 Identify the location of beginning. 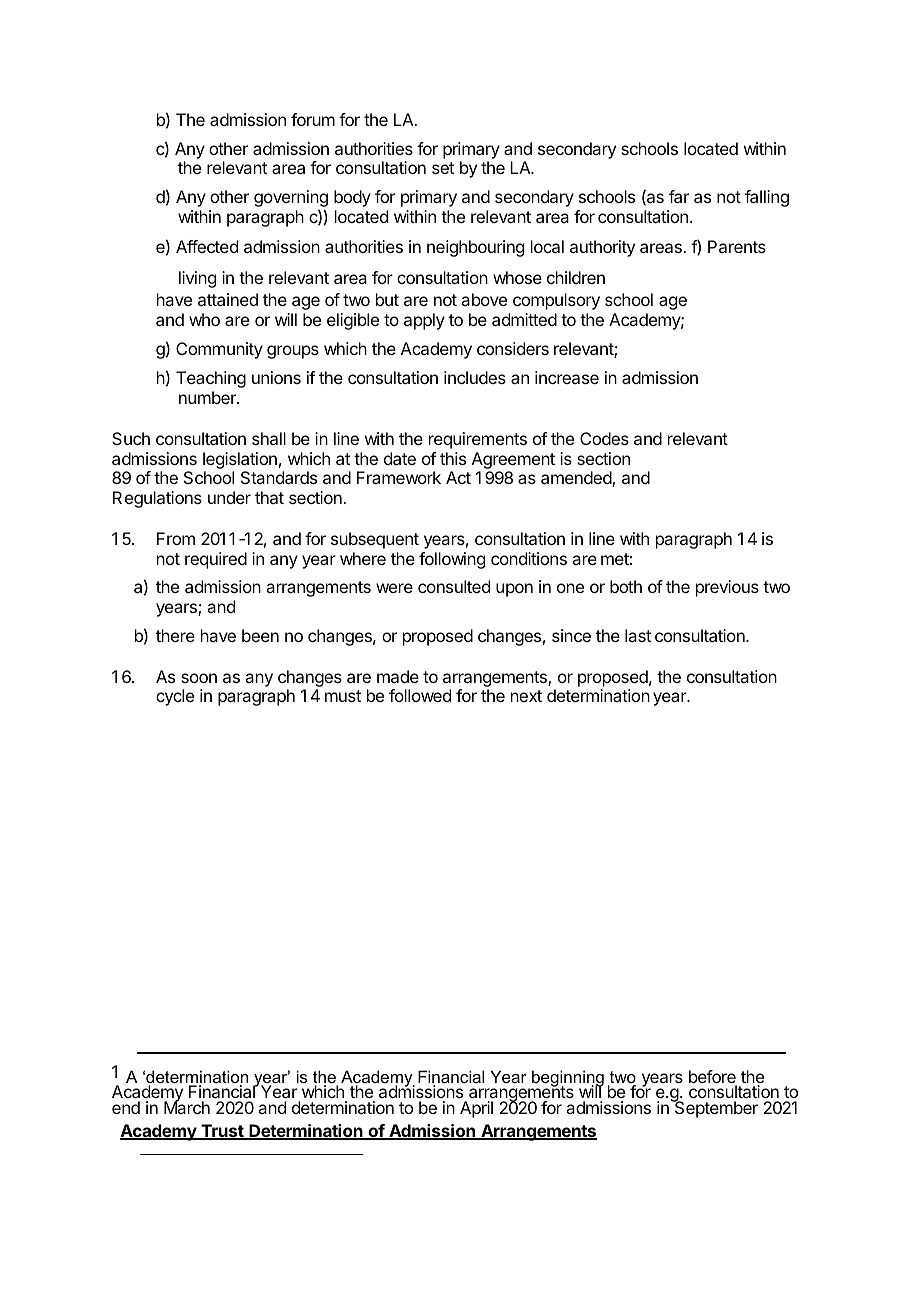
(567, 1080).
